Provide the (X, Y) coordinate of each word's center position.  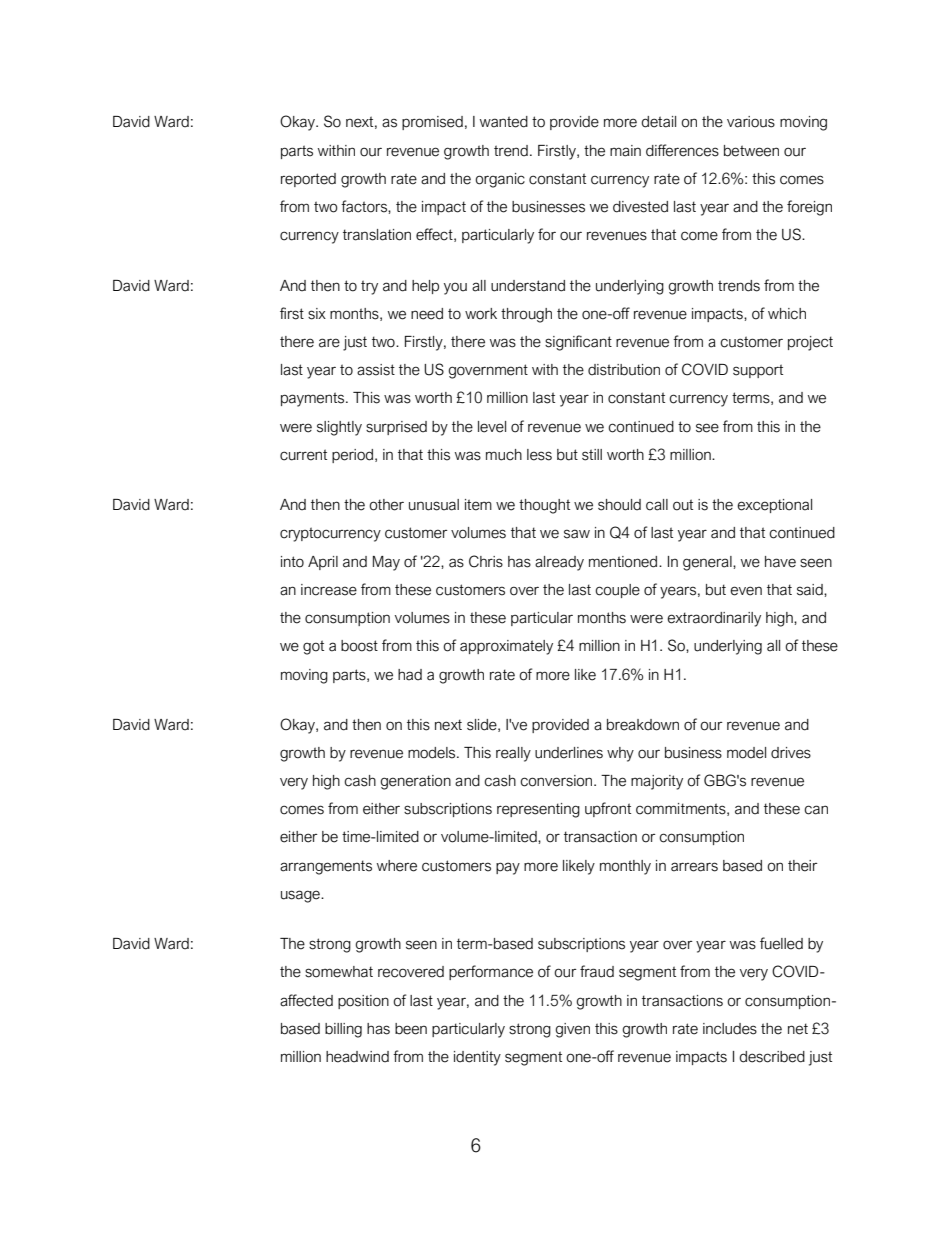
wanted (504, 122)
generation (415, 782)
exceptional (774, 506)
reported (308, 180)
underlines (569, 753)
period (352, 456)
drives (791, 753)
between (751, 151)
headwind (357, 1057)
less (539, 455)
